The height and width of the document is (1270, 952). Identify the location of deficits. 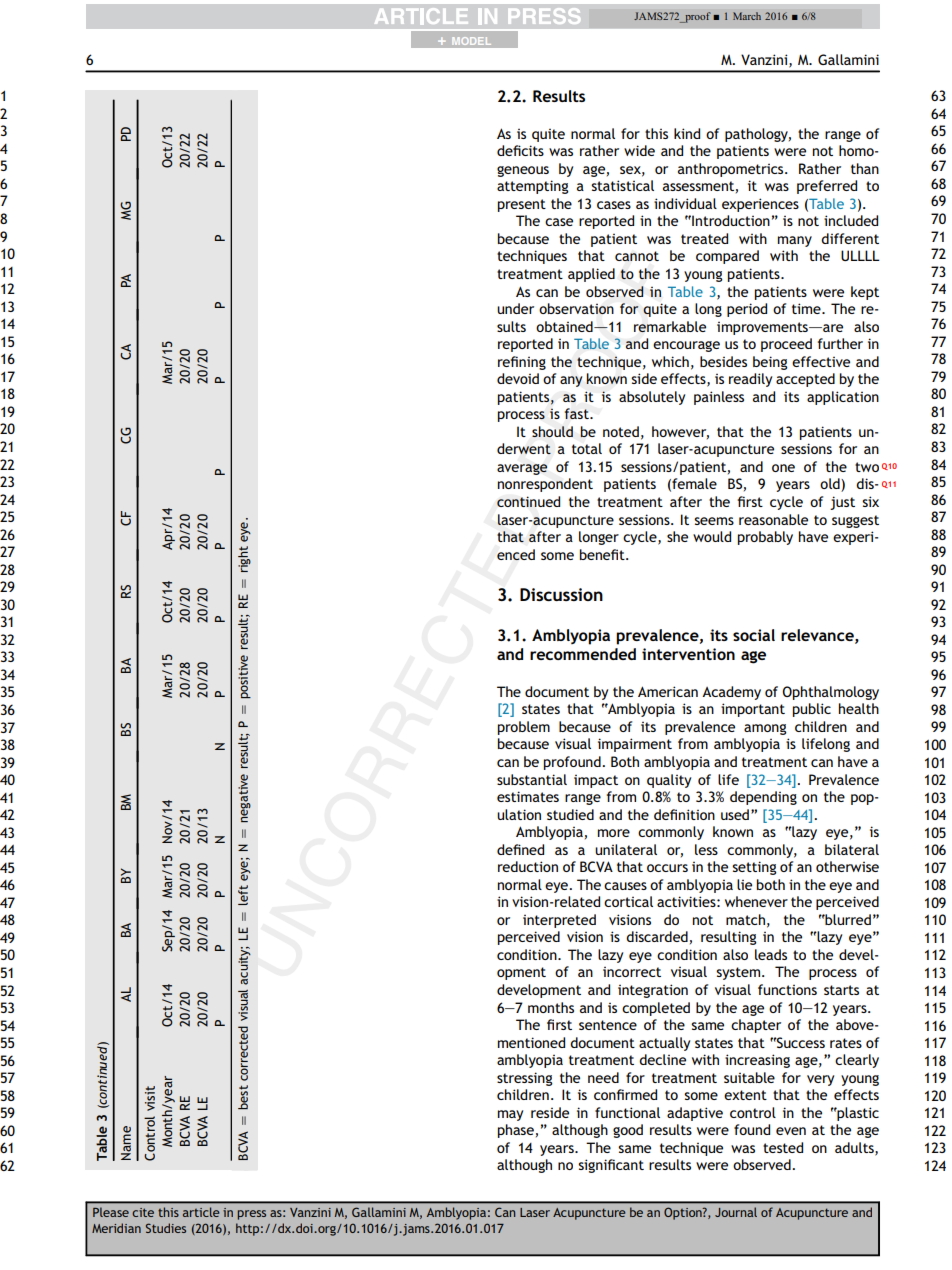
(520, 150).
